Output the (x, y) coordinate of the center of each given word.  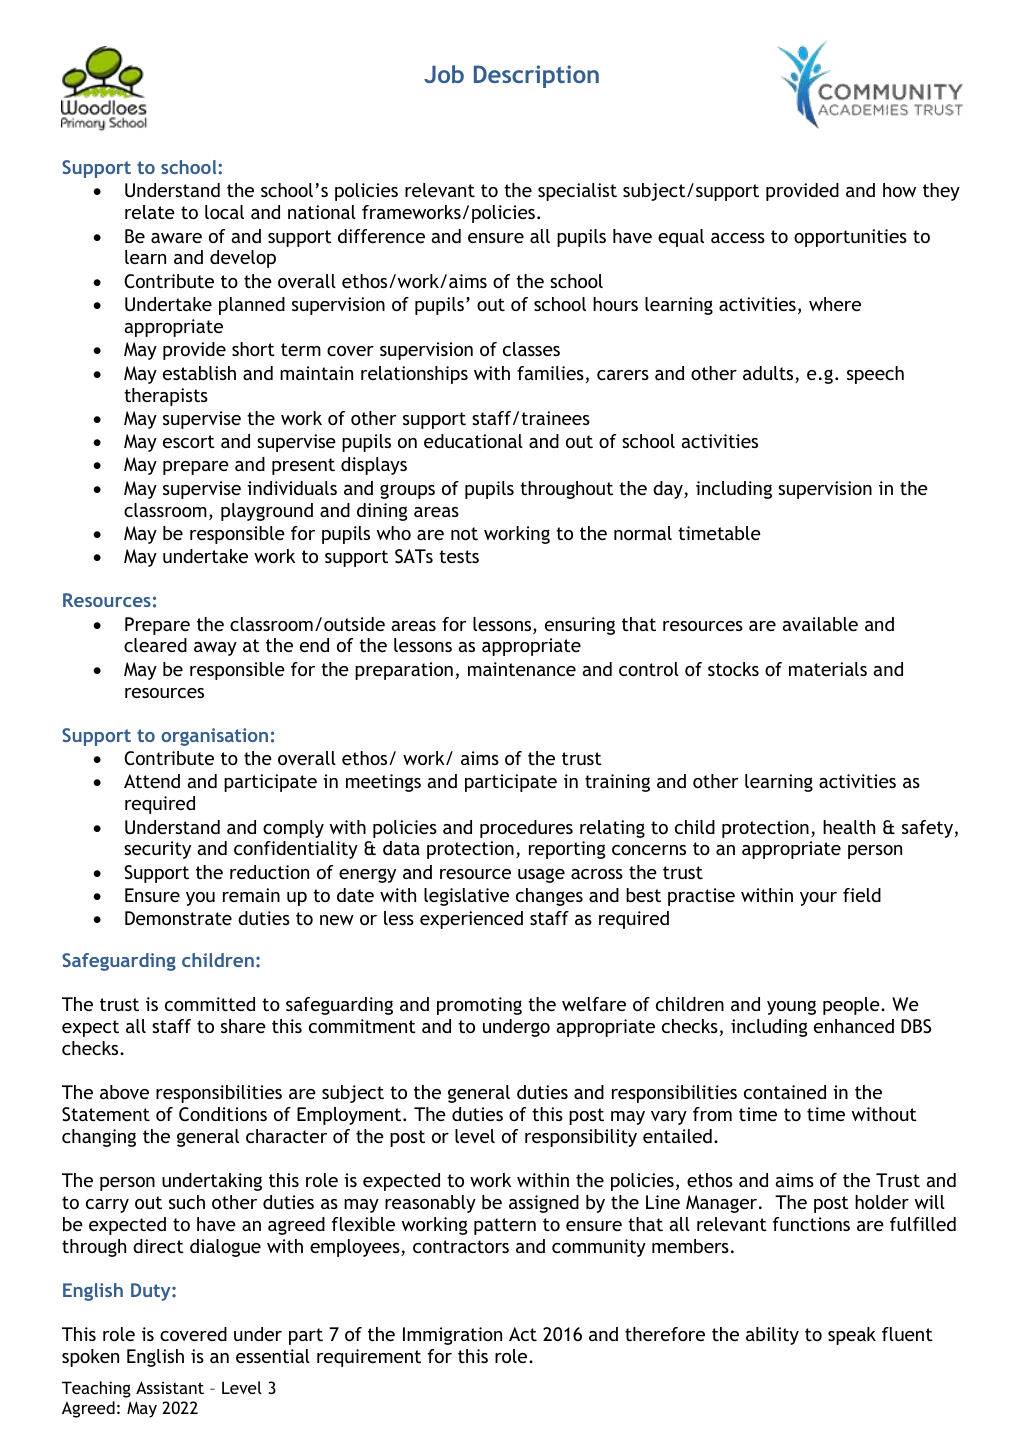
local (224, 212)
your (818, 899)
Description (536, 76)
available (820, 624)
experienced (471, 920)
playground (267, 512)
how (899, 190)
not (464, 533)
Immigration (452, 1336)
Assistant (170, 1387)
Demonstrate (178, 918)
